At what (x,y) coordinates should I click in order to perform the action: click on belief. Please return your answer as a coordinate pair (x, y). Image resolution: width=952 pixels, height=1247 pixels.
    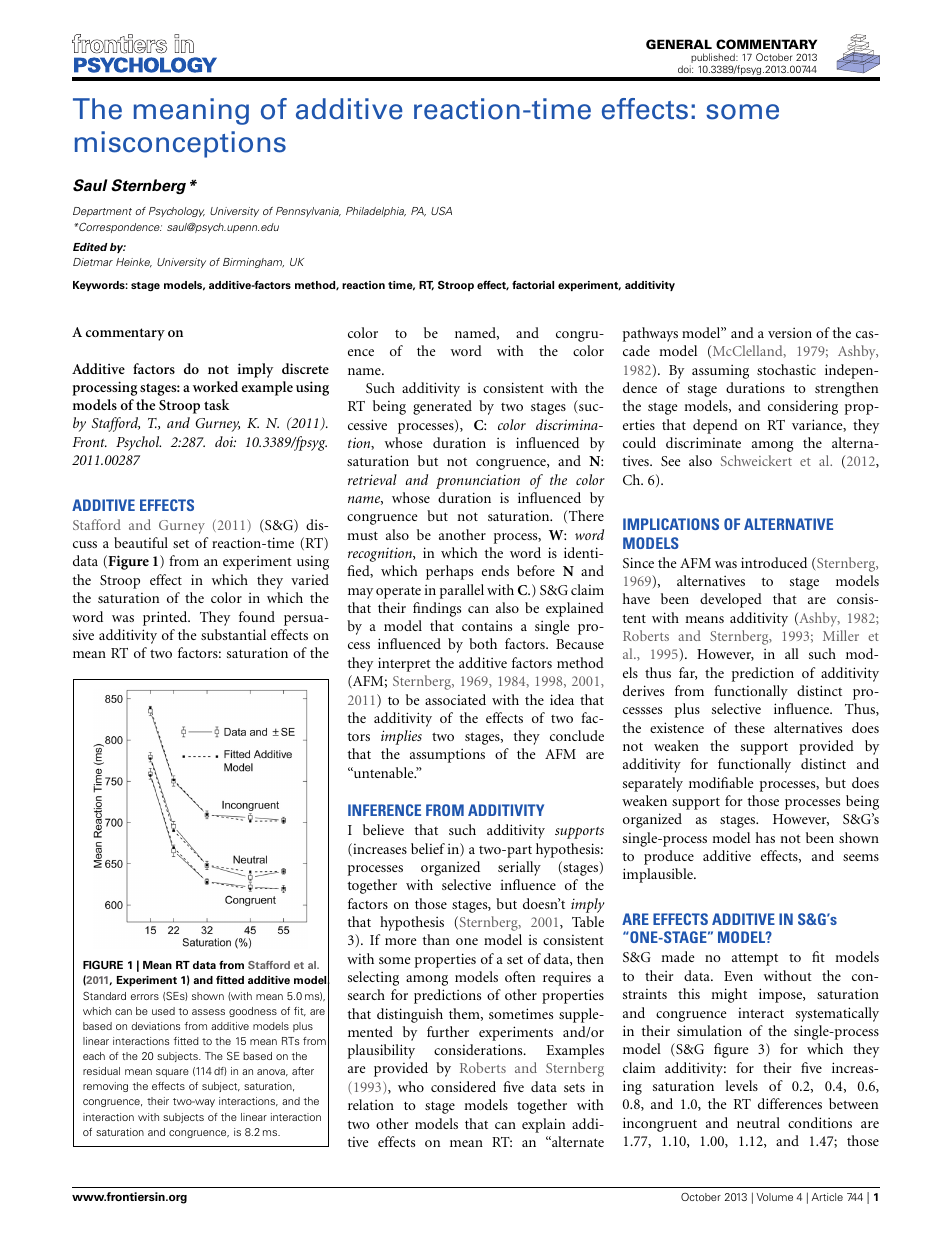
    Looking at the image, I should click on (428, 848).
